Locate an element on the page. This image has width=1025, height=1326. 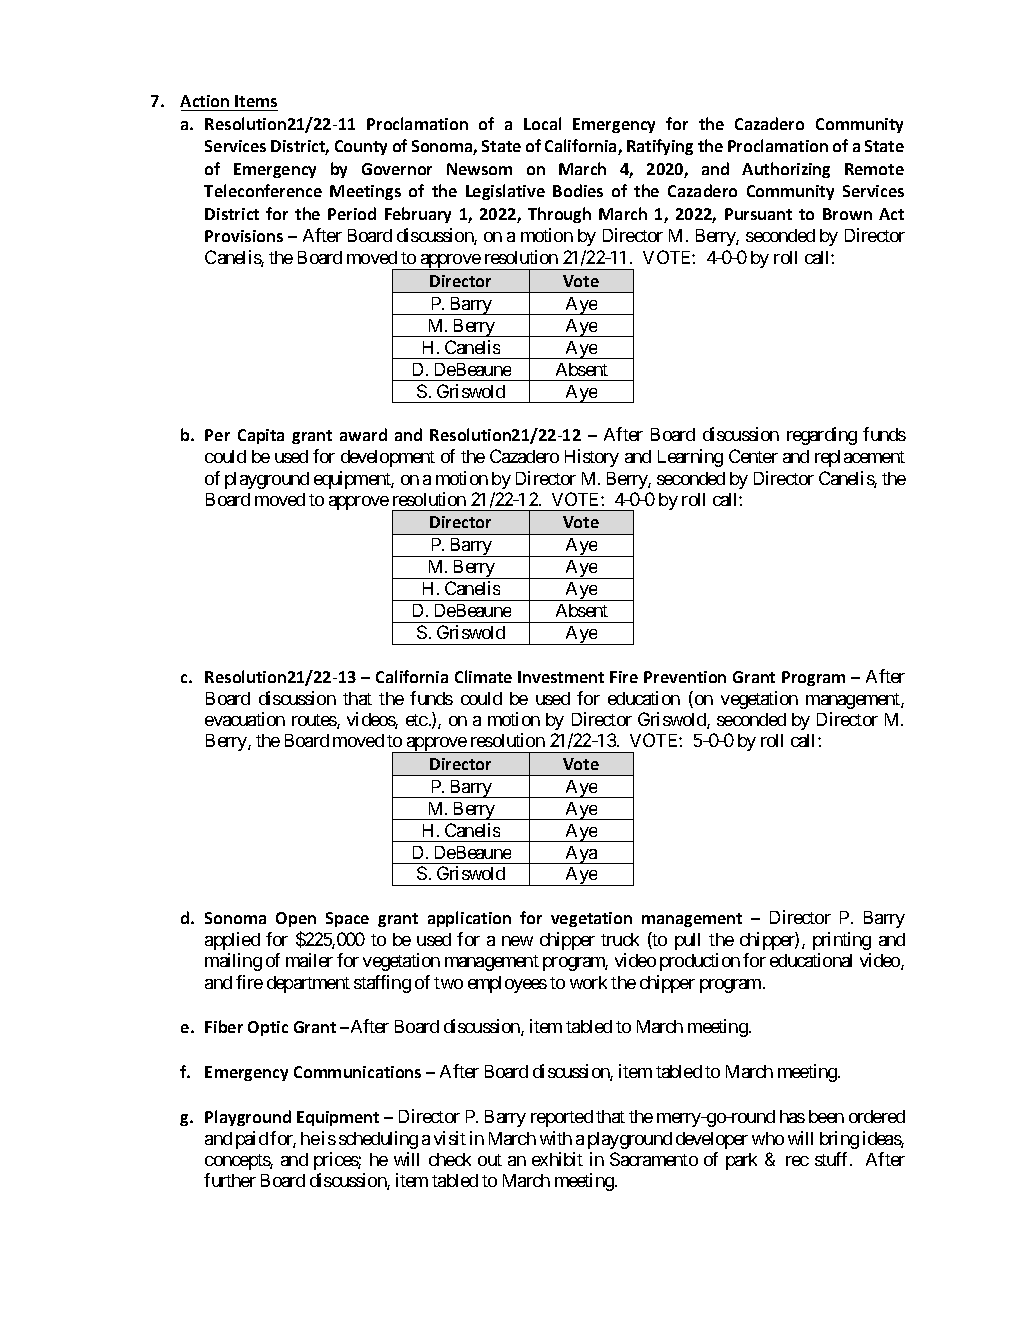
History is located at coordinates (592, 458).
